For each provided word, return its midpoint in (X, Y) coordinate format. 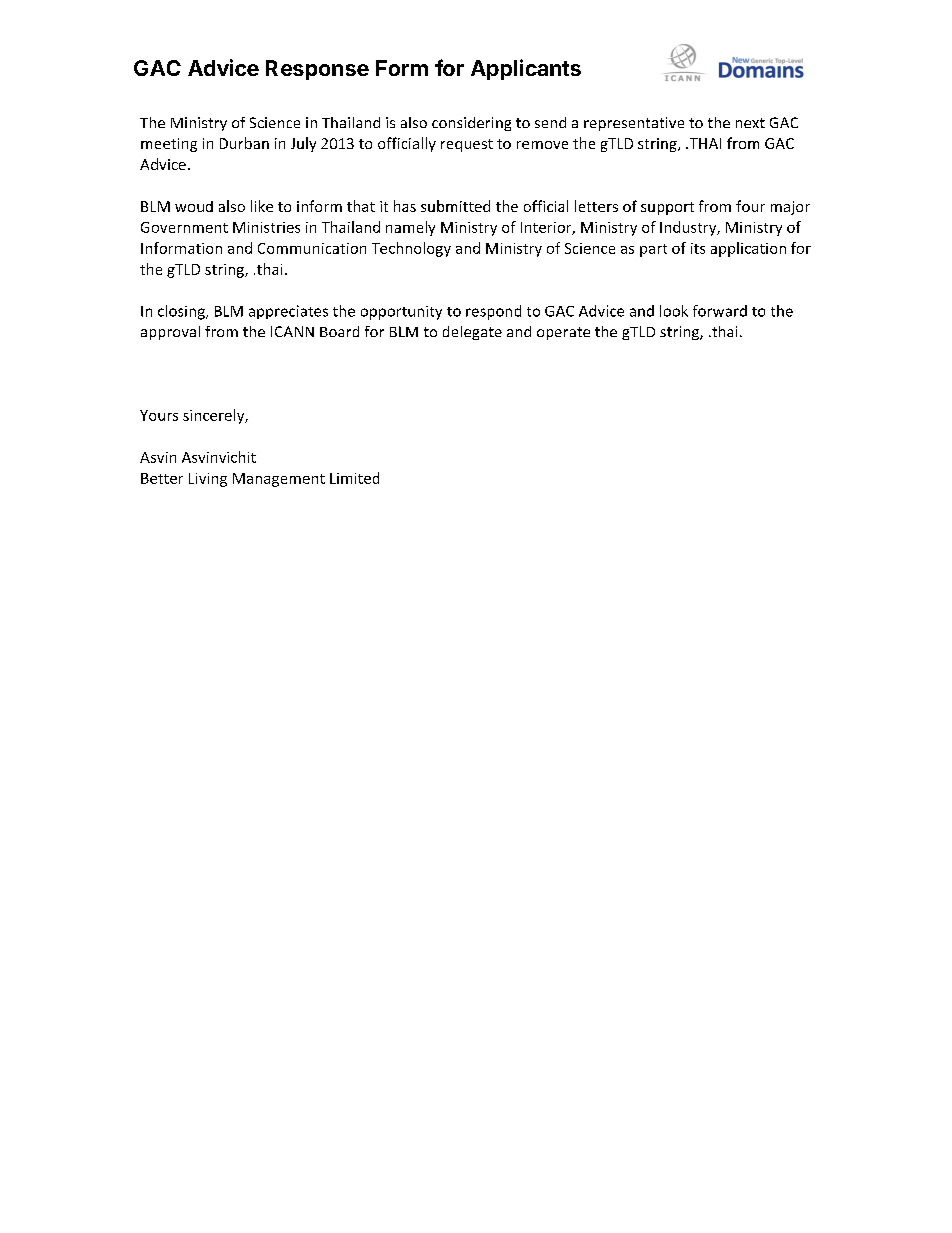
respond (493, 312)
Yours (159, 415)
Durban (244, 143)
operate (563, 333)
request (467, 145)
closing (182, 312)
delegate (472, 333)
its (698, 248)
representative (634, 124)
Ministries (266, 227)
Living (208, 480)
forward (720, 311)
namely (410, 228)
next (750, 123)
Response (317, 70)
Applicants (526, 69)
